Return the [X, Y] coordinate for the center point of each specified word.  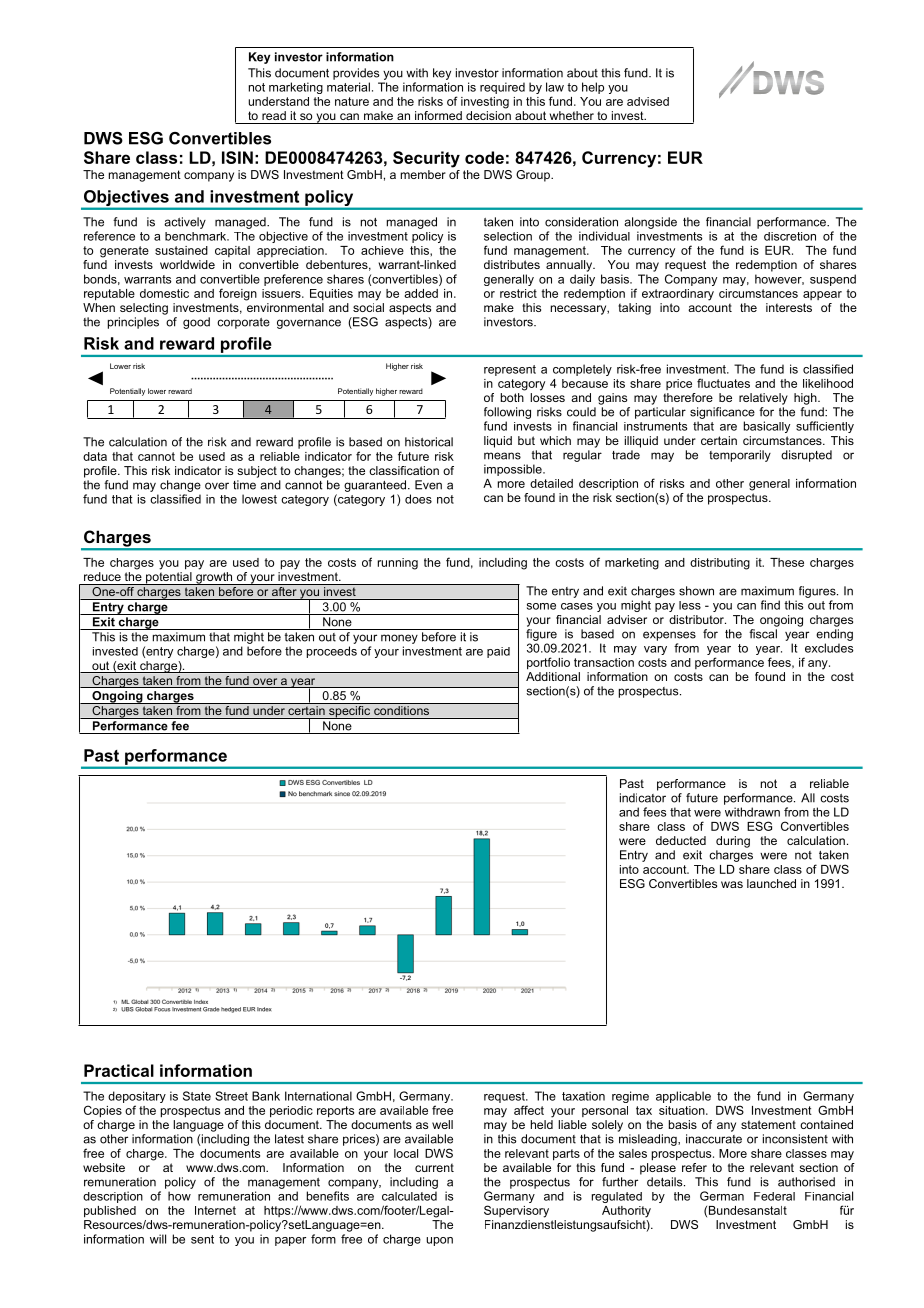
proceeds [332, 652]
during [733, 842]
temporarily [740, 456]
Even [428, 485]
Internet [215, 1210]
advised [648, 101]
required [502, 88]
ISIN [237, 157]
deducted [681, 840]
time [244, 485]
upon [439, 1241]
